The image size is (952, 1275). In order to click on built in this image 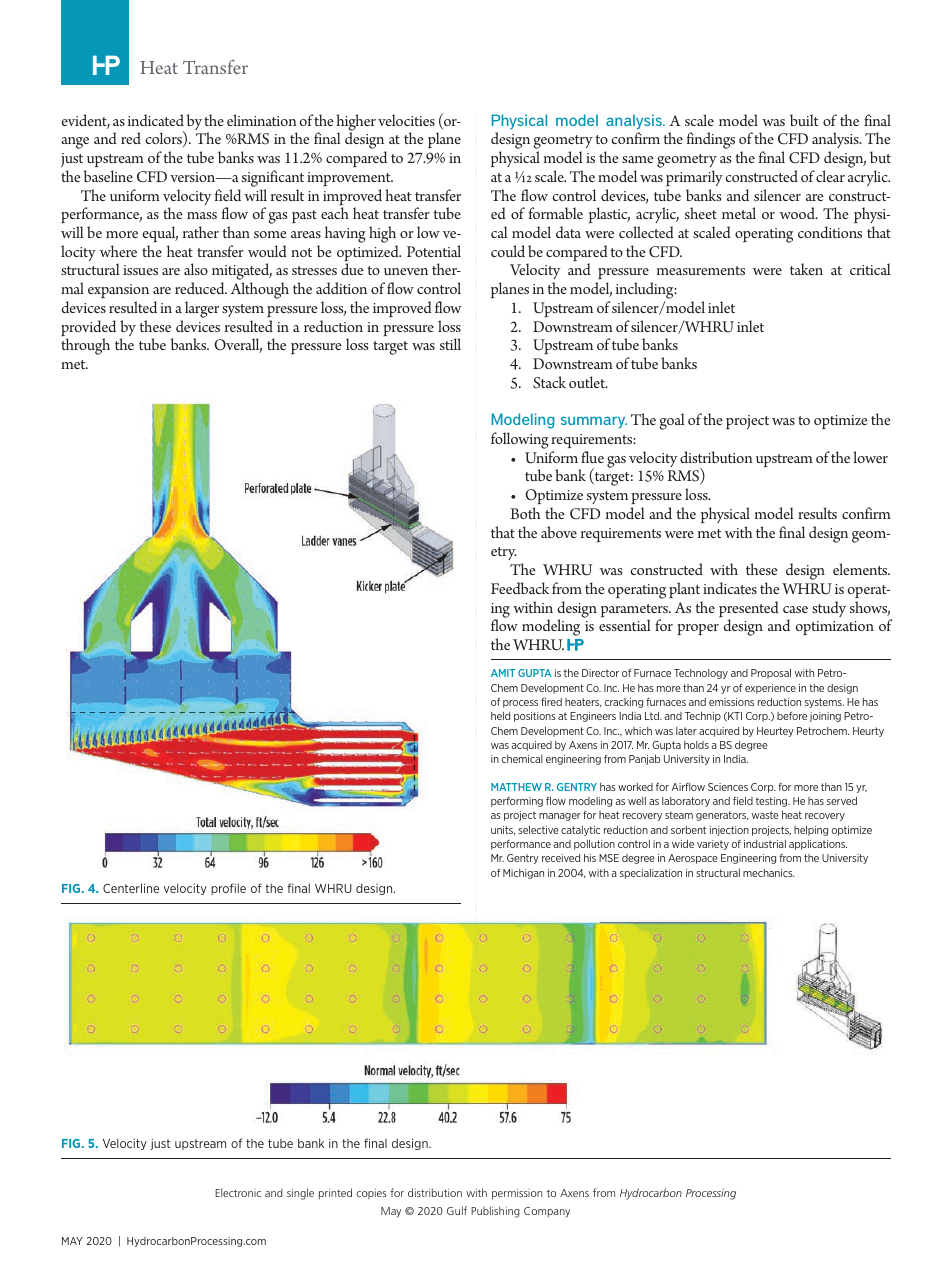, I will do `click(804, 120)`.
